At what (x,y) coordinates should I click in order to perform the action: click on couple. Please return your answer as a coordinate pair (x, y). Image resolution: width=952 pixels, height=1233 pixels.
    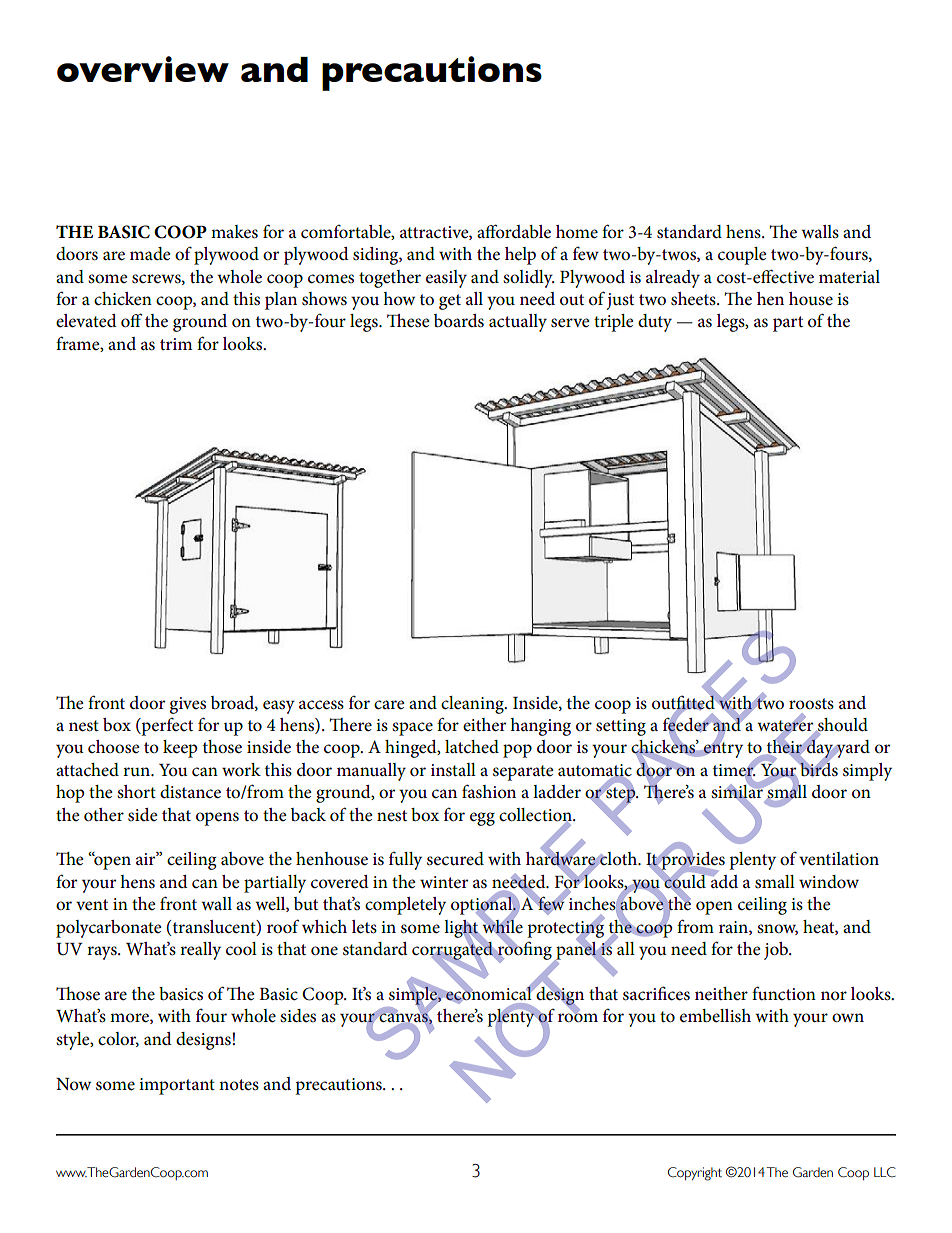
    Looking at the image, I should click on (742, 256).
